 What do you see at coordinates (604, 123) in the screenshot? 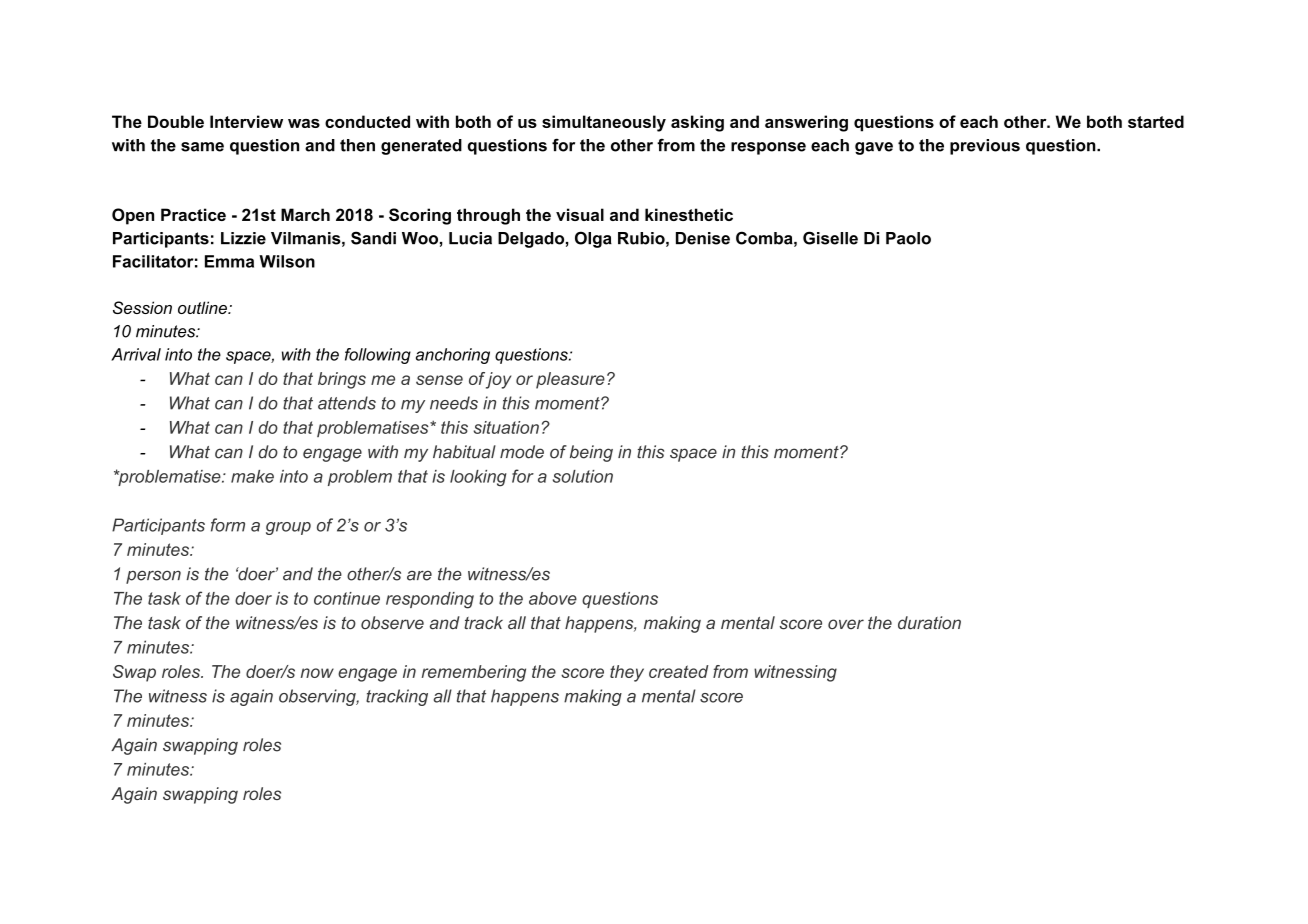
I see `simultaneously` at bounding box center [604, 123].
